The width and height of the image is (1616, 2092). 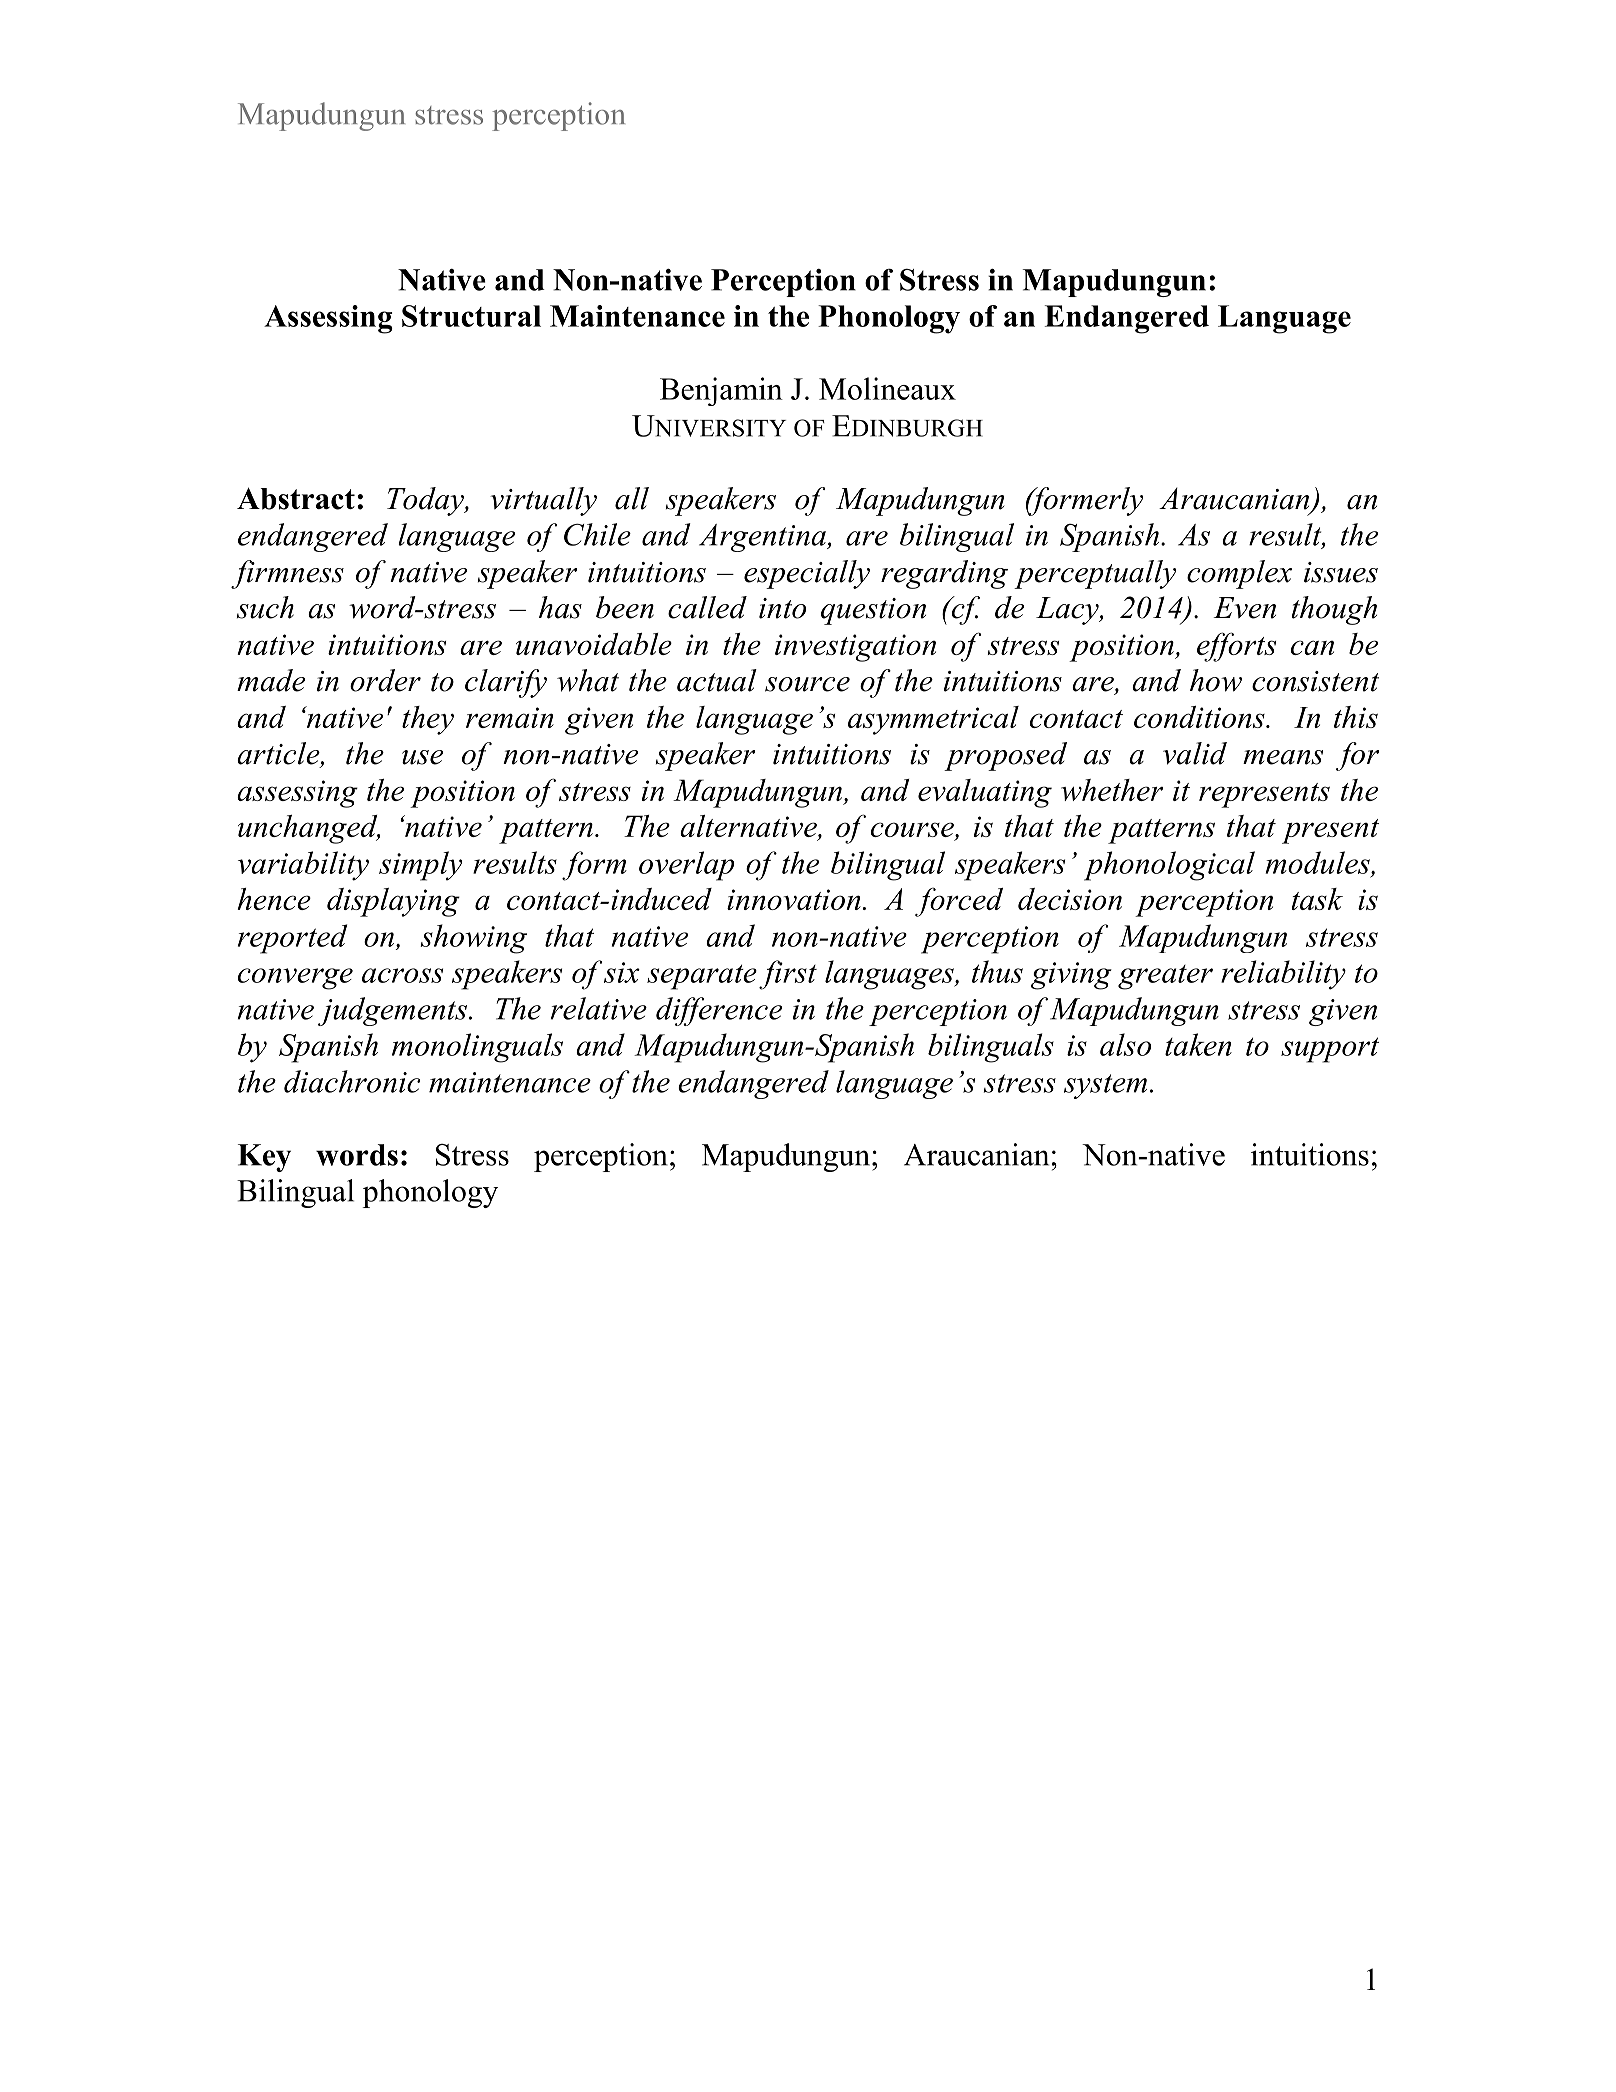 I want to click on Benjamin, so click(x=721, y=391).
